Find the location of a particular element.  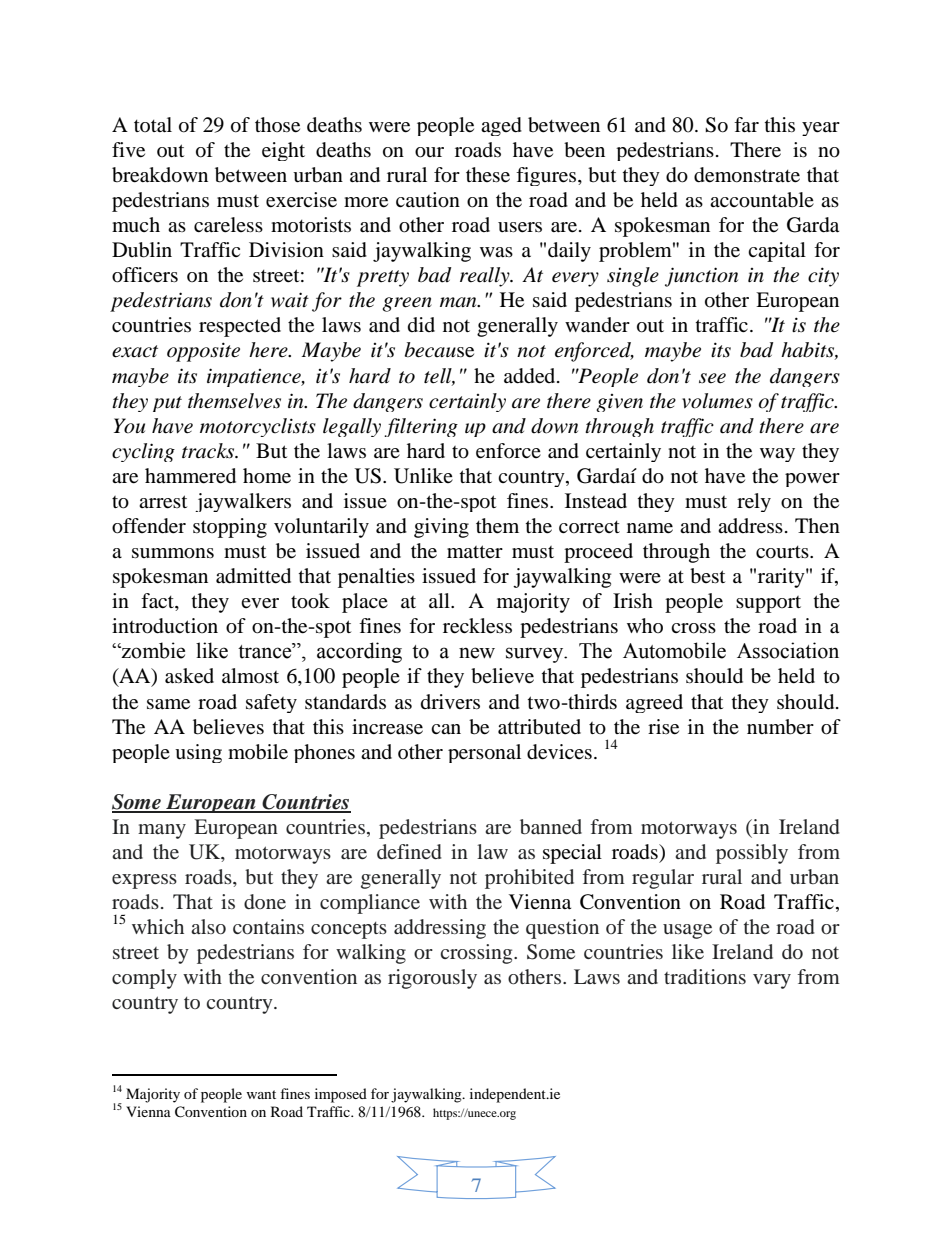

rigorously is located at coordinates (432, 979).
